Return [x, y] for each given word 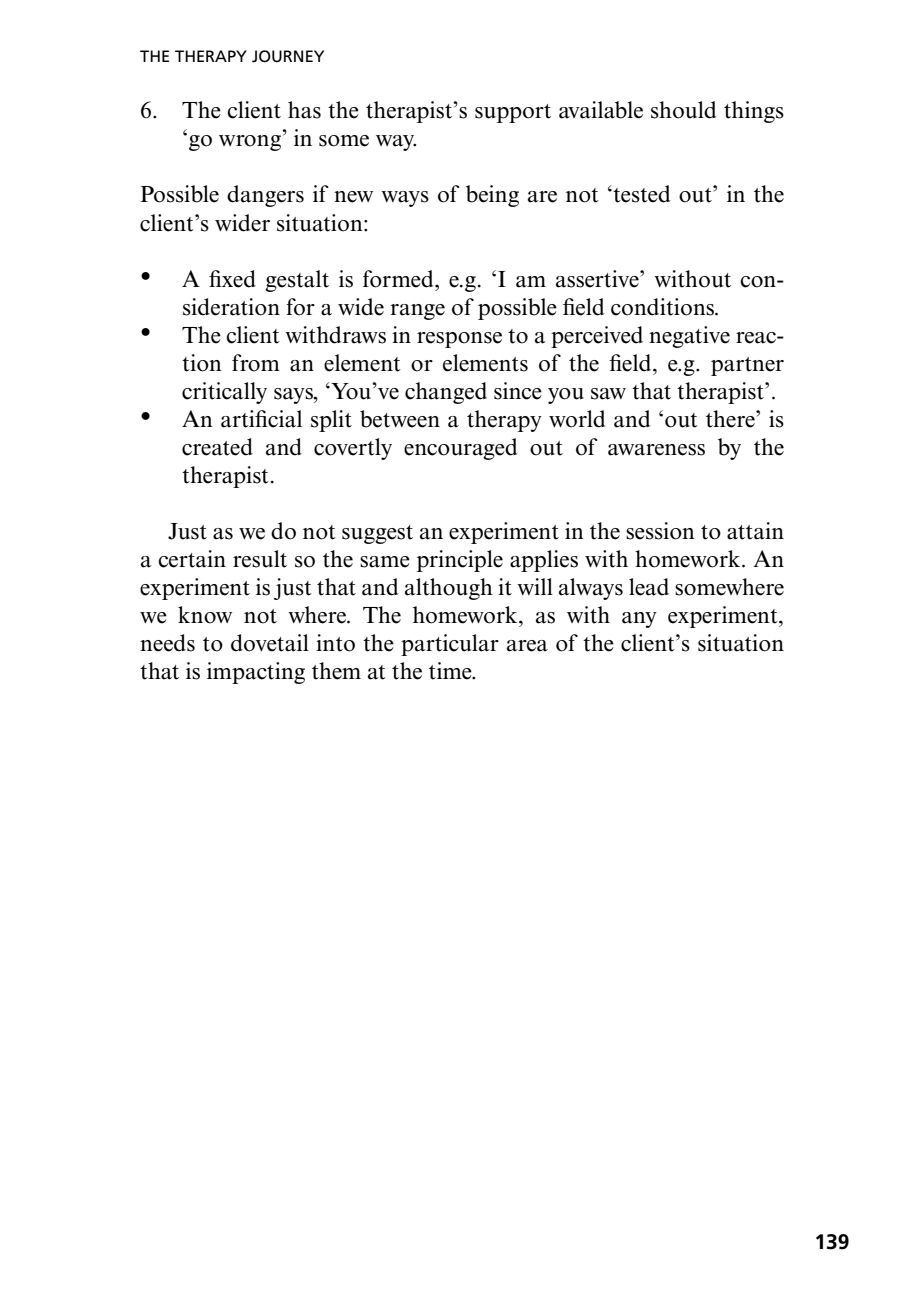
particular [450, 645]
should [683, 110]
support [513, 113]
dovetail [270, 643]
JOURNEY [288, 56]
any [639, 620]
